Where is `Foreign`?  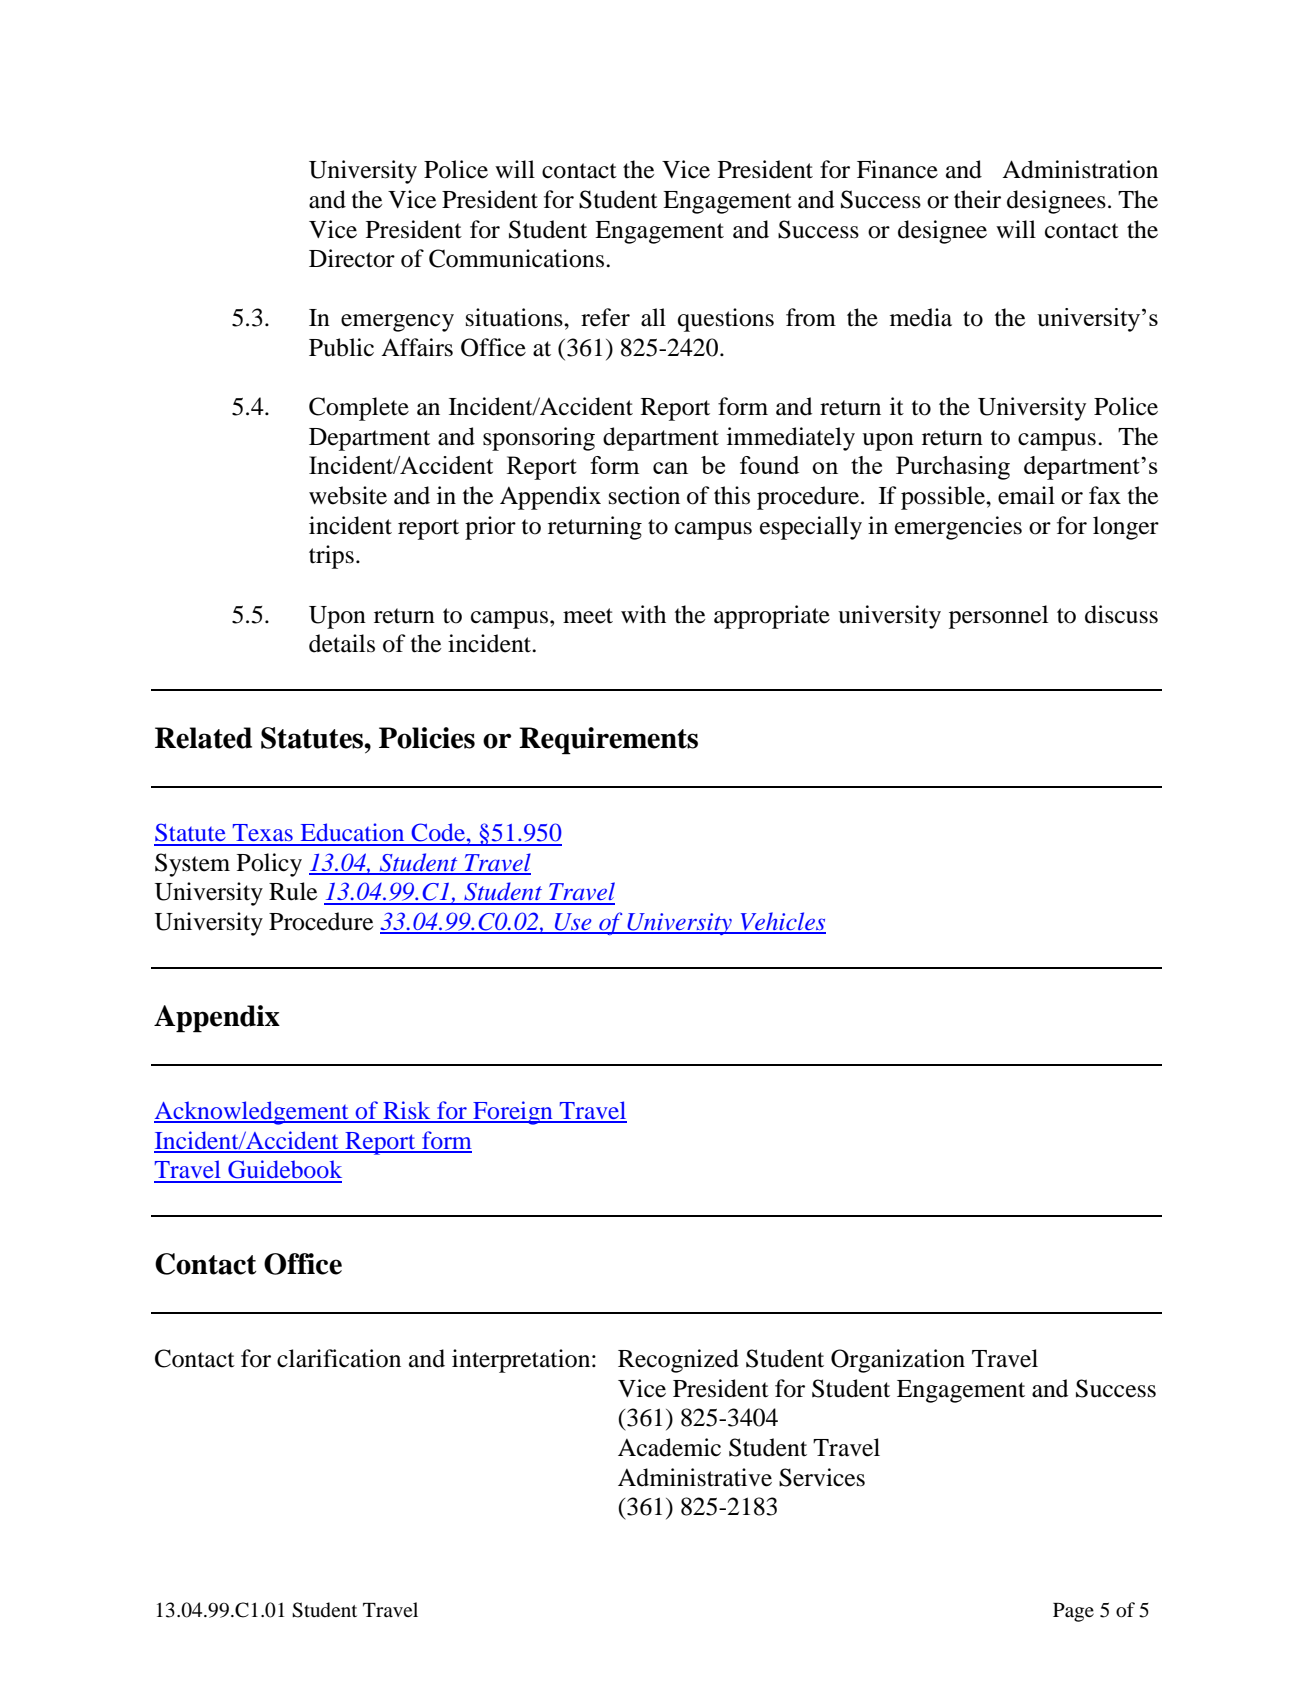 Foreign is located at coordinates (513, 1113).
